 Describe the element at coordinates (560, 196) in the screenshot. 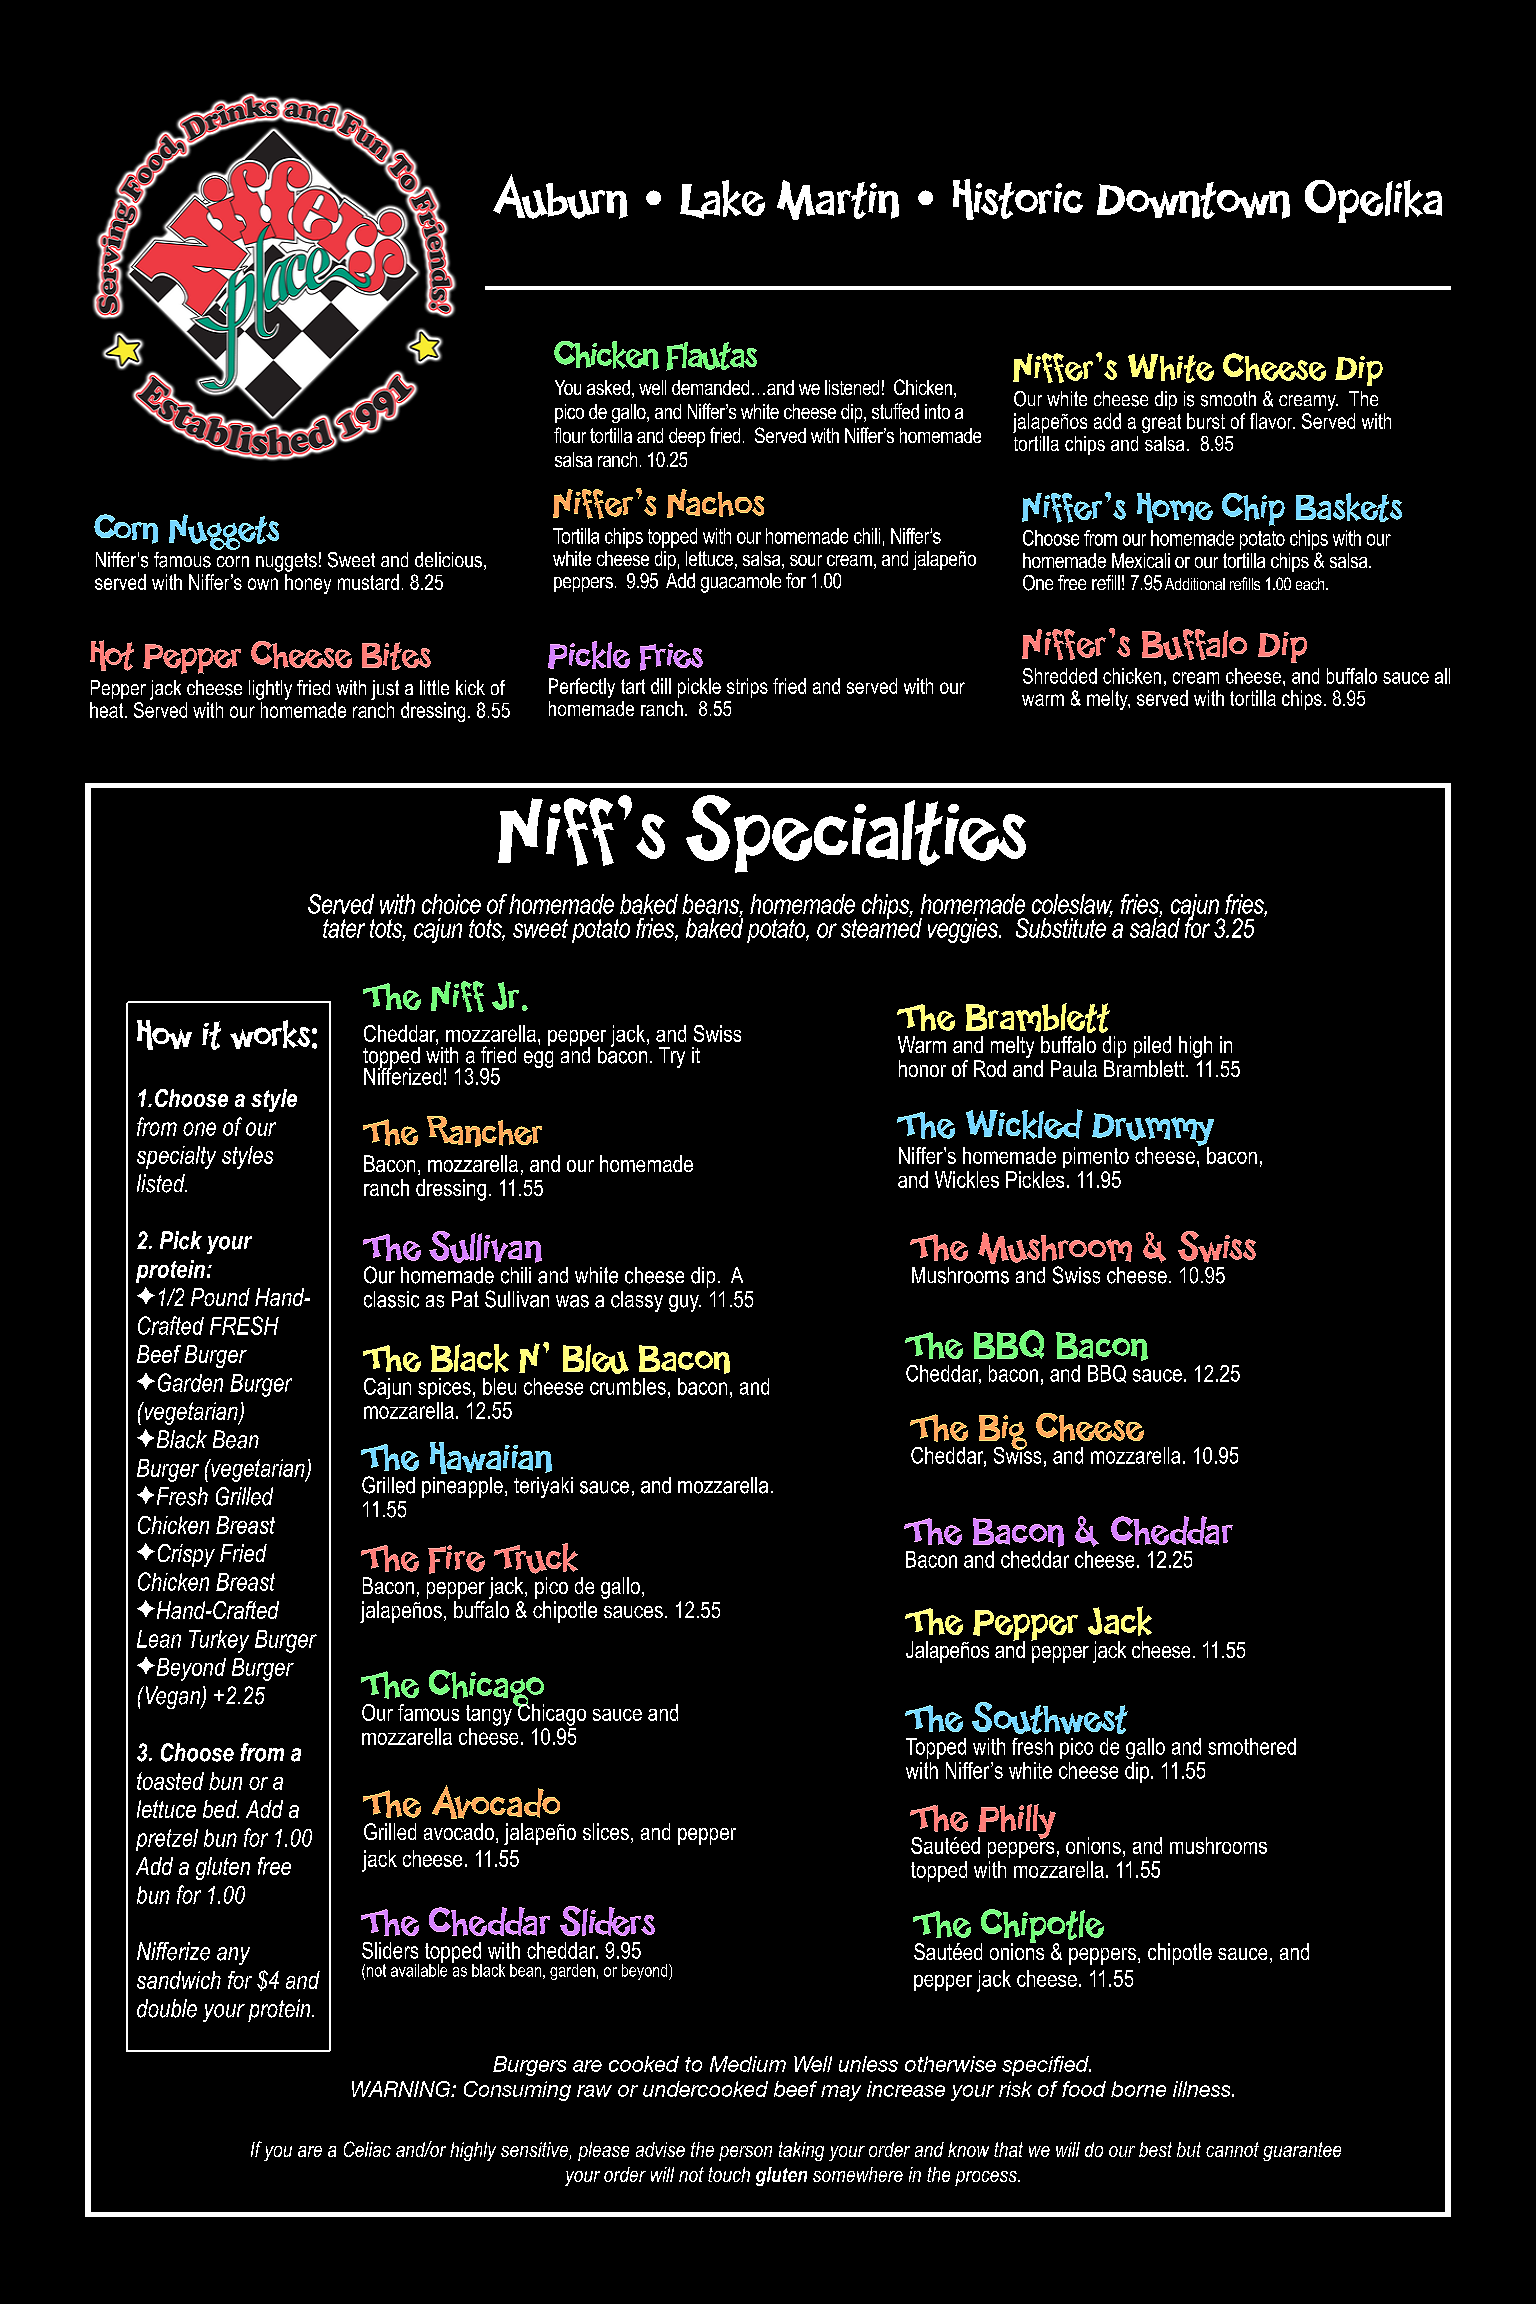

I see `Auburn` at that location.
